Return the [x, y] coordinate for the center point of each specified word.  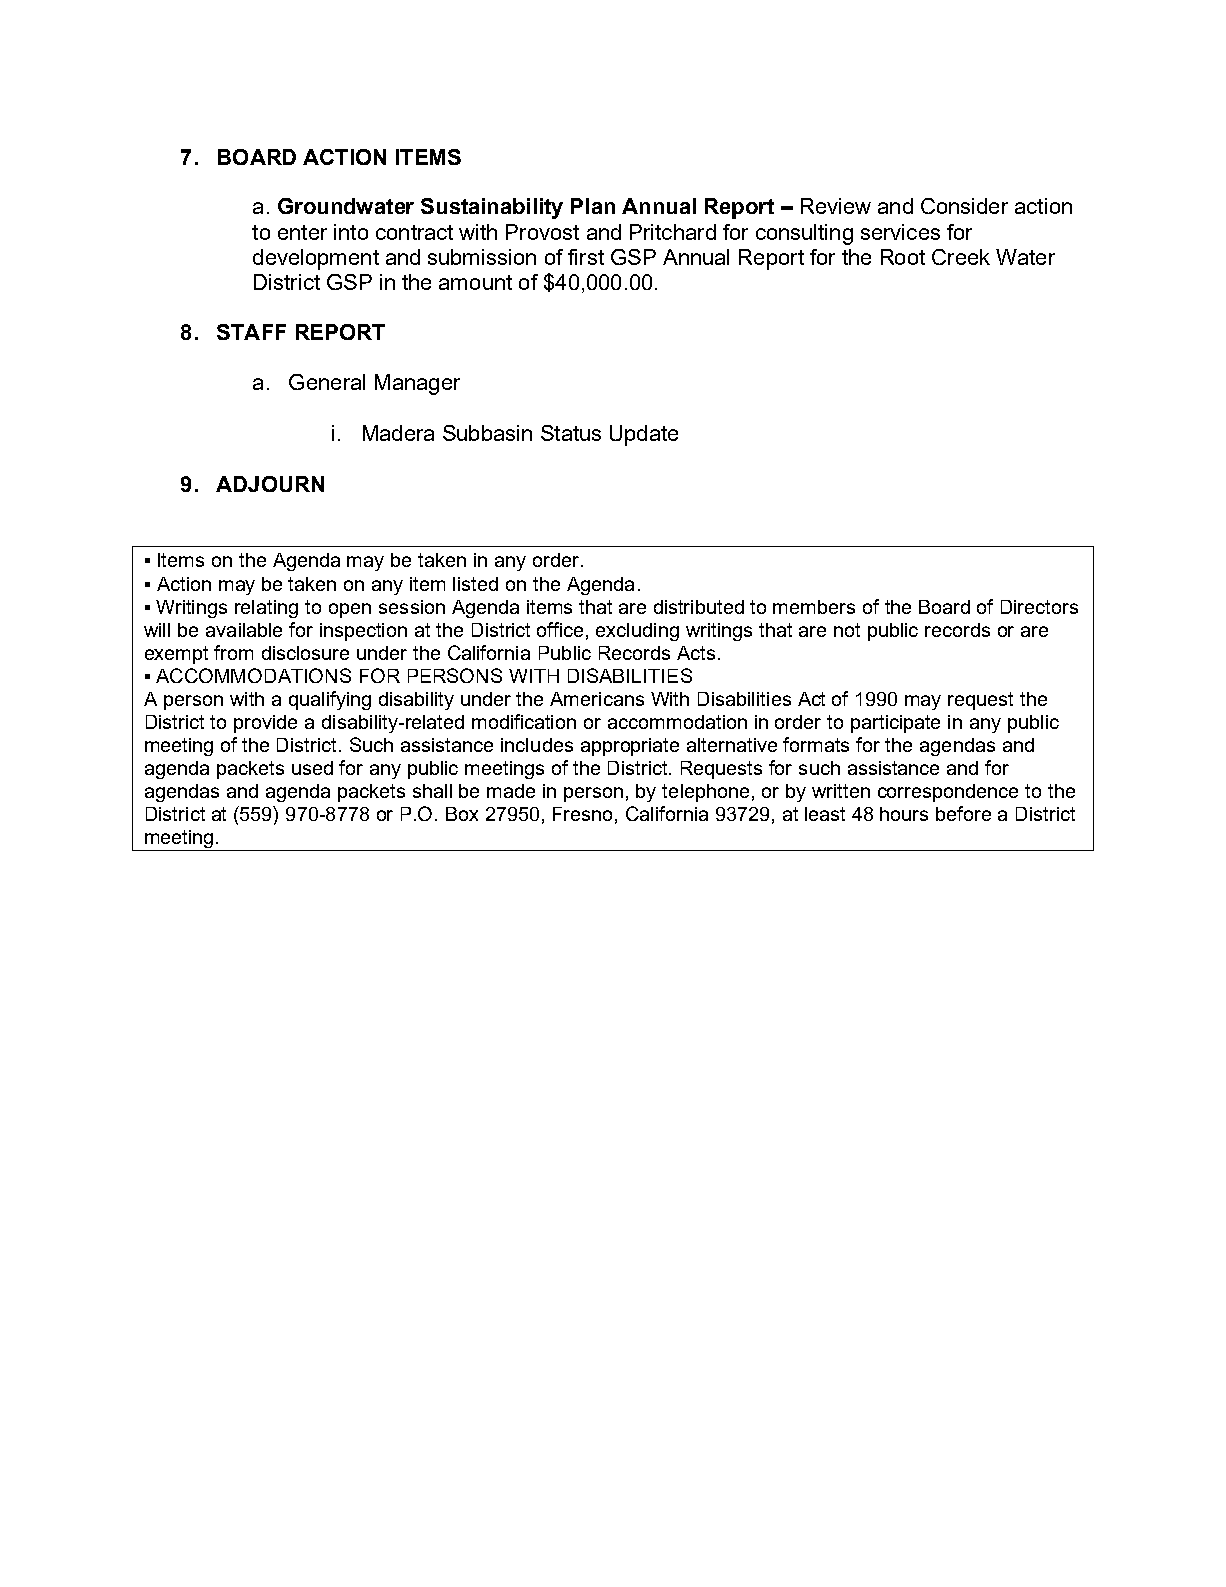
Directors [1039, 607]
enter [302, 232]
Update [644, 435]
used [312, 768]
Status [571, 433]
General [327, 382]
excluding [637, 632]
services [900, 232]
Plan [593, 206]
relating [266, 609]
